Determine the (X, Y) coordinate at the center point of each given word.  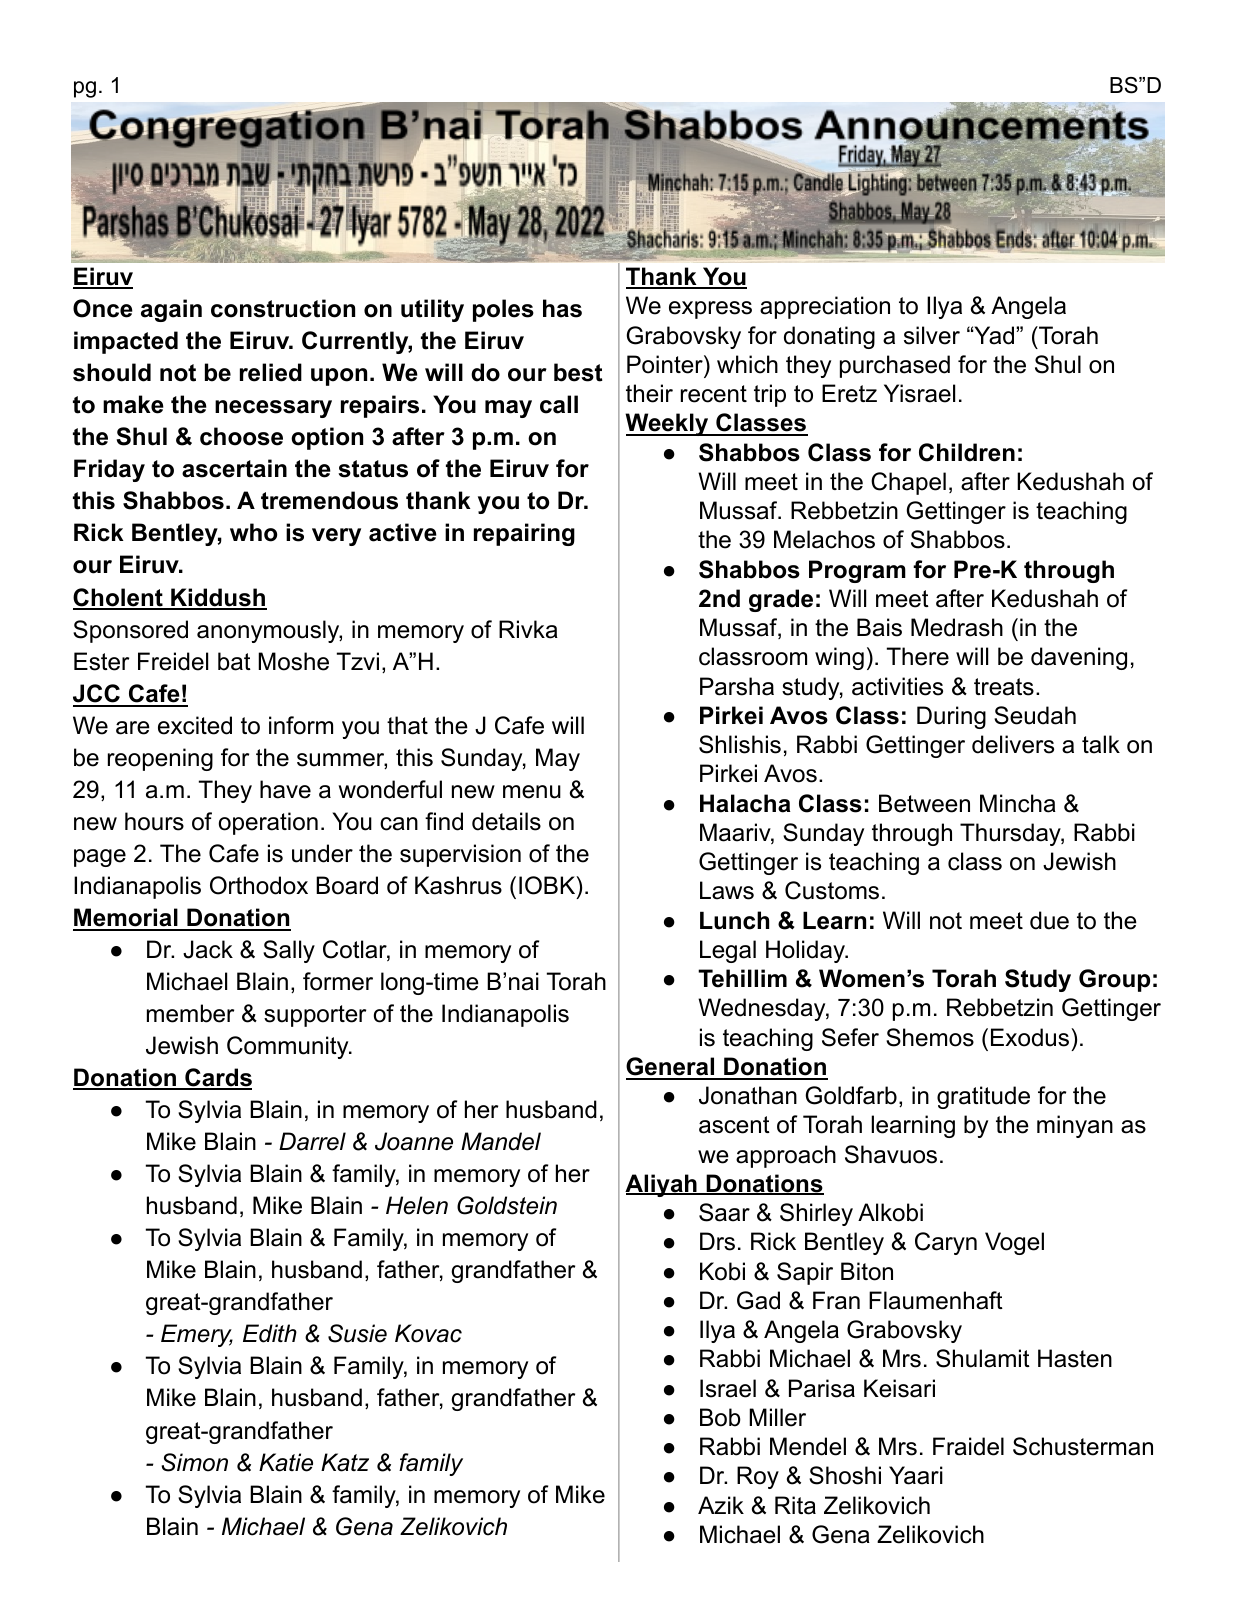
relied (271, 372)
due (1049, 920)
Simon (194, 1462)
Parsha (737, 686)
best (578, 372)
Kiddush (218, 598)
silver (932, 335)
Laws (727, 890)
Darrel (312, 1141)
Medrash (957, 627)
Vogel (1014, 1243)
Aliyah (662, 1185)
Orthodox (259, 885)
